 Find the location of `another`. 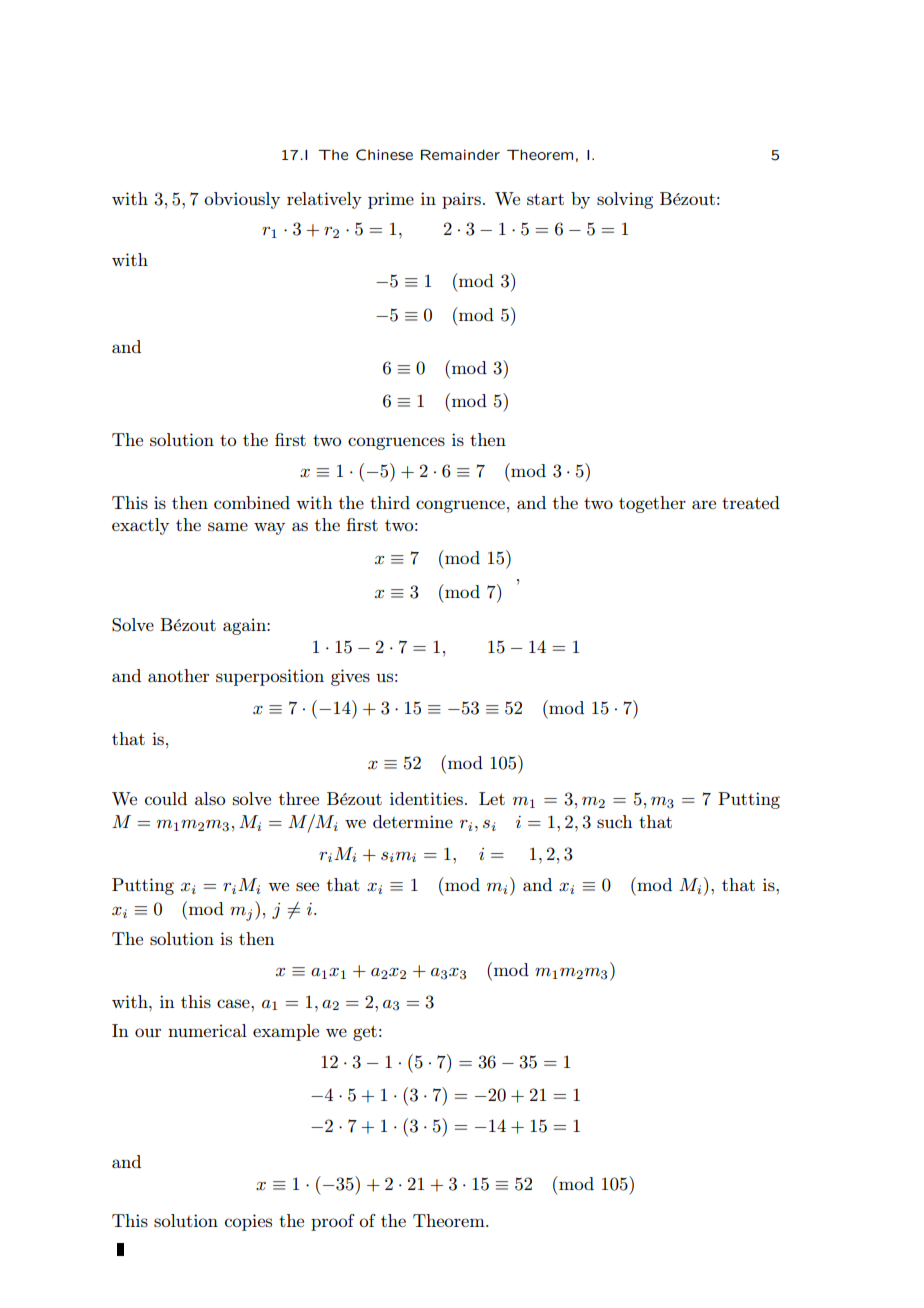

another is located at coordinates (178, 675).
